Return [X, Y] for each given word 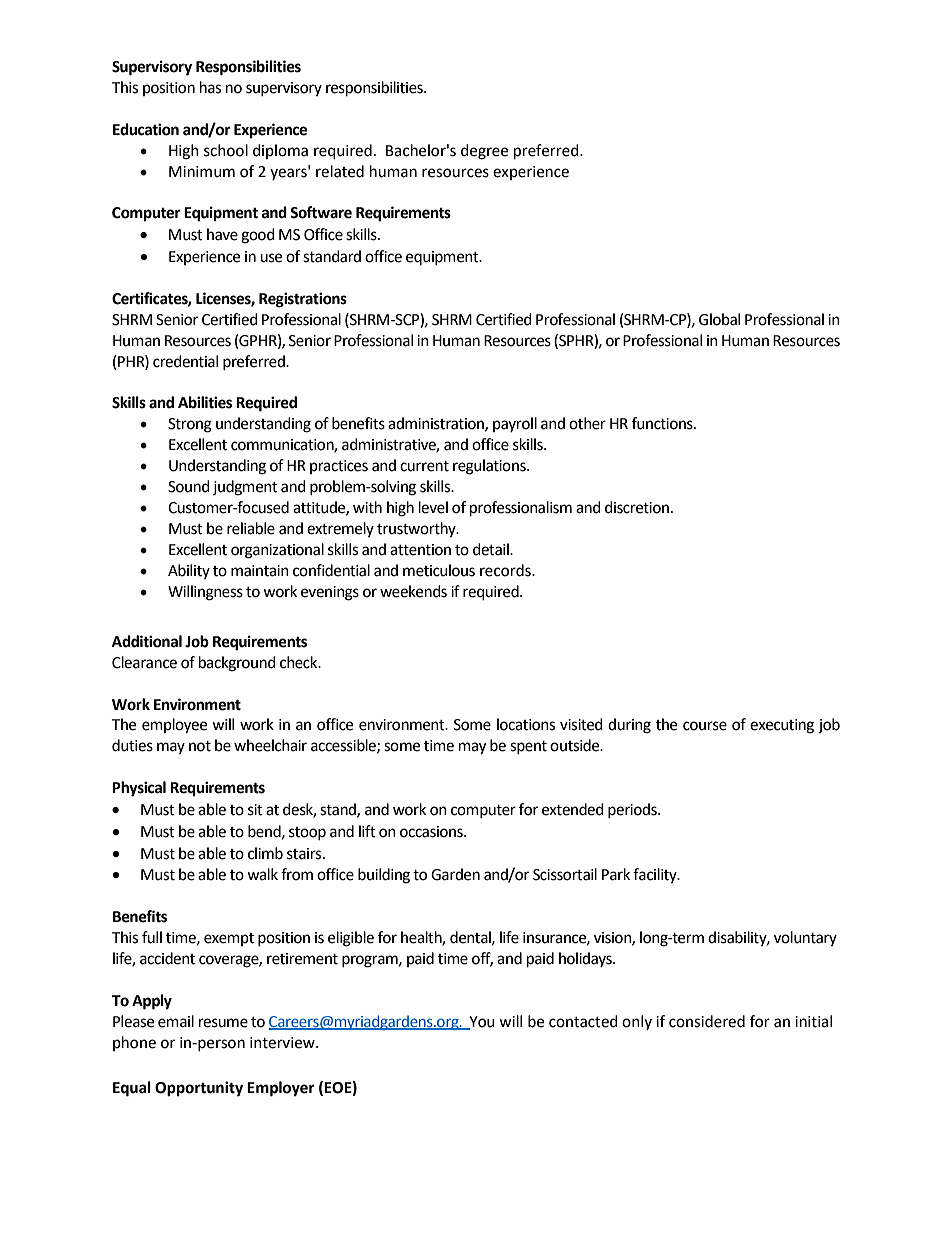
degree [484, 152]
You [481, 1022]
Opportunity [199, 1089]
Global [719, 319]
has [210, 87]
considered [707, 1021]
